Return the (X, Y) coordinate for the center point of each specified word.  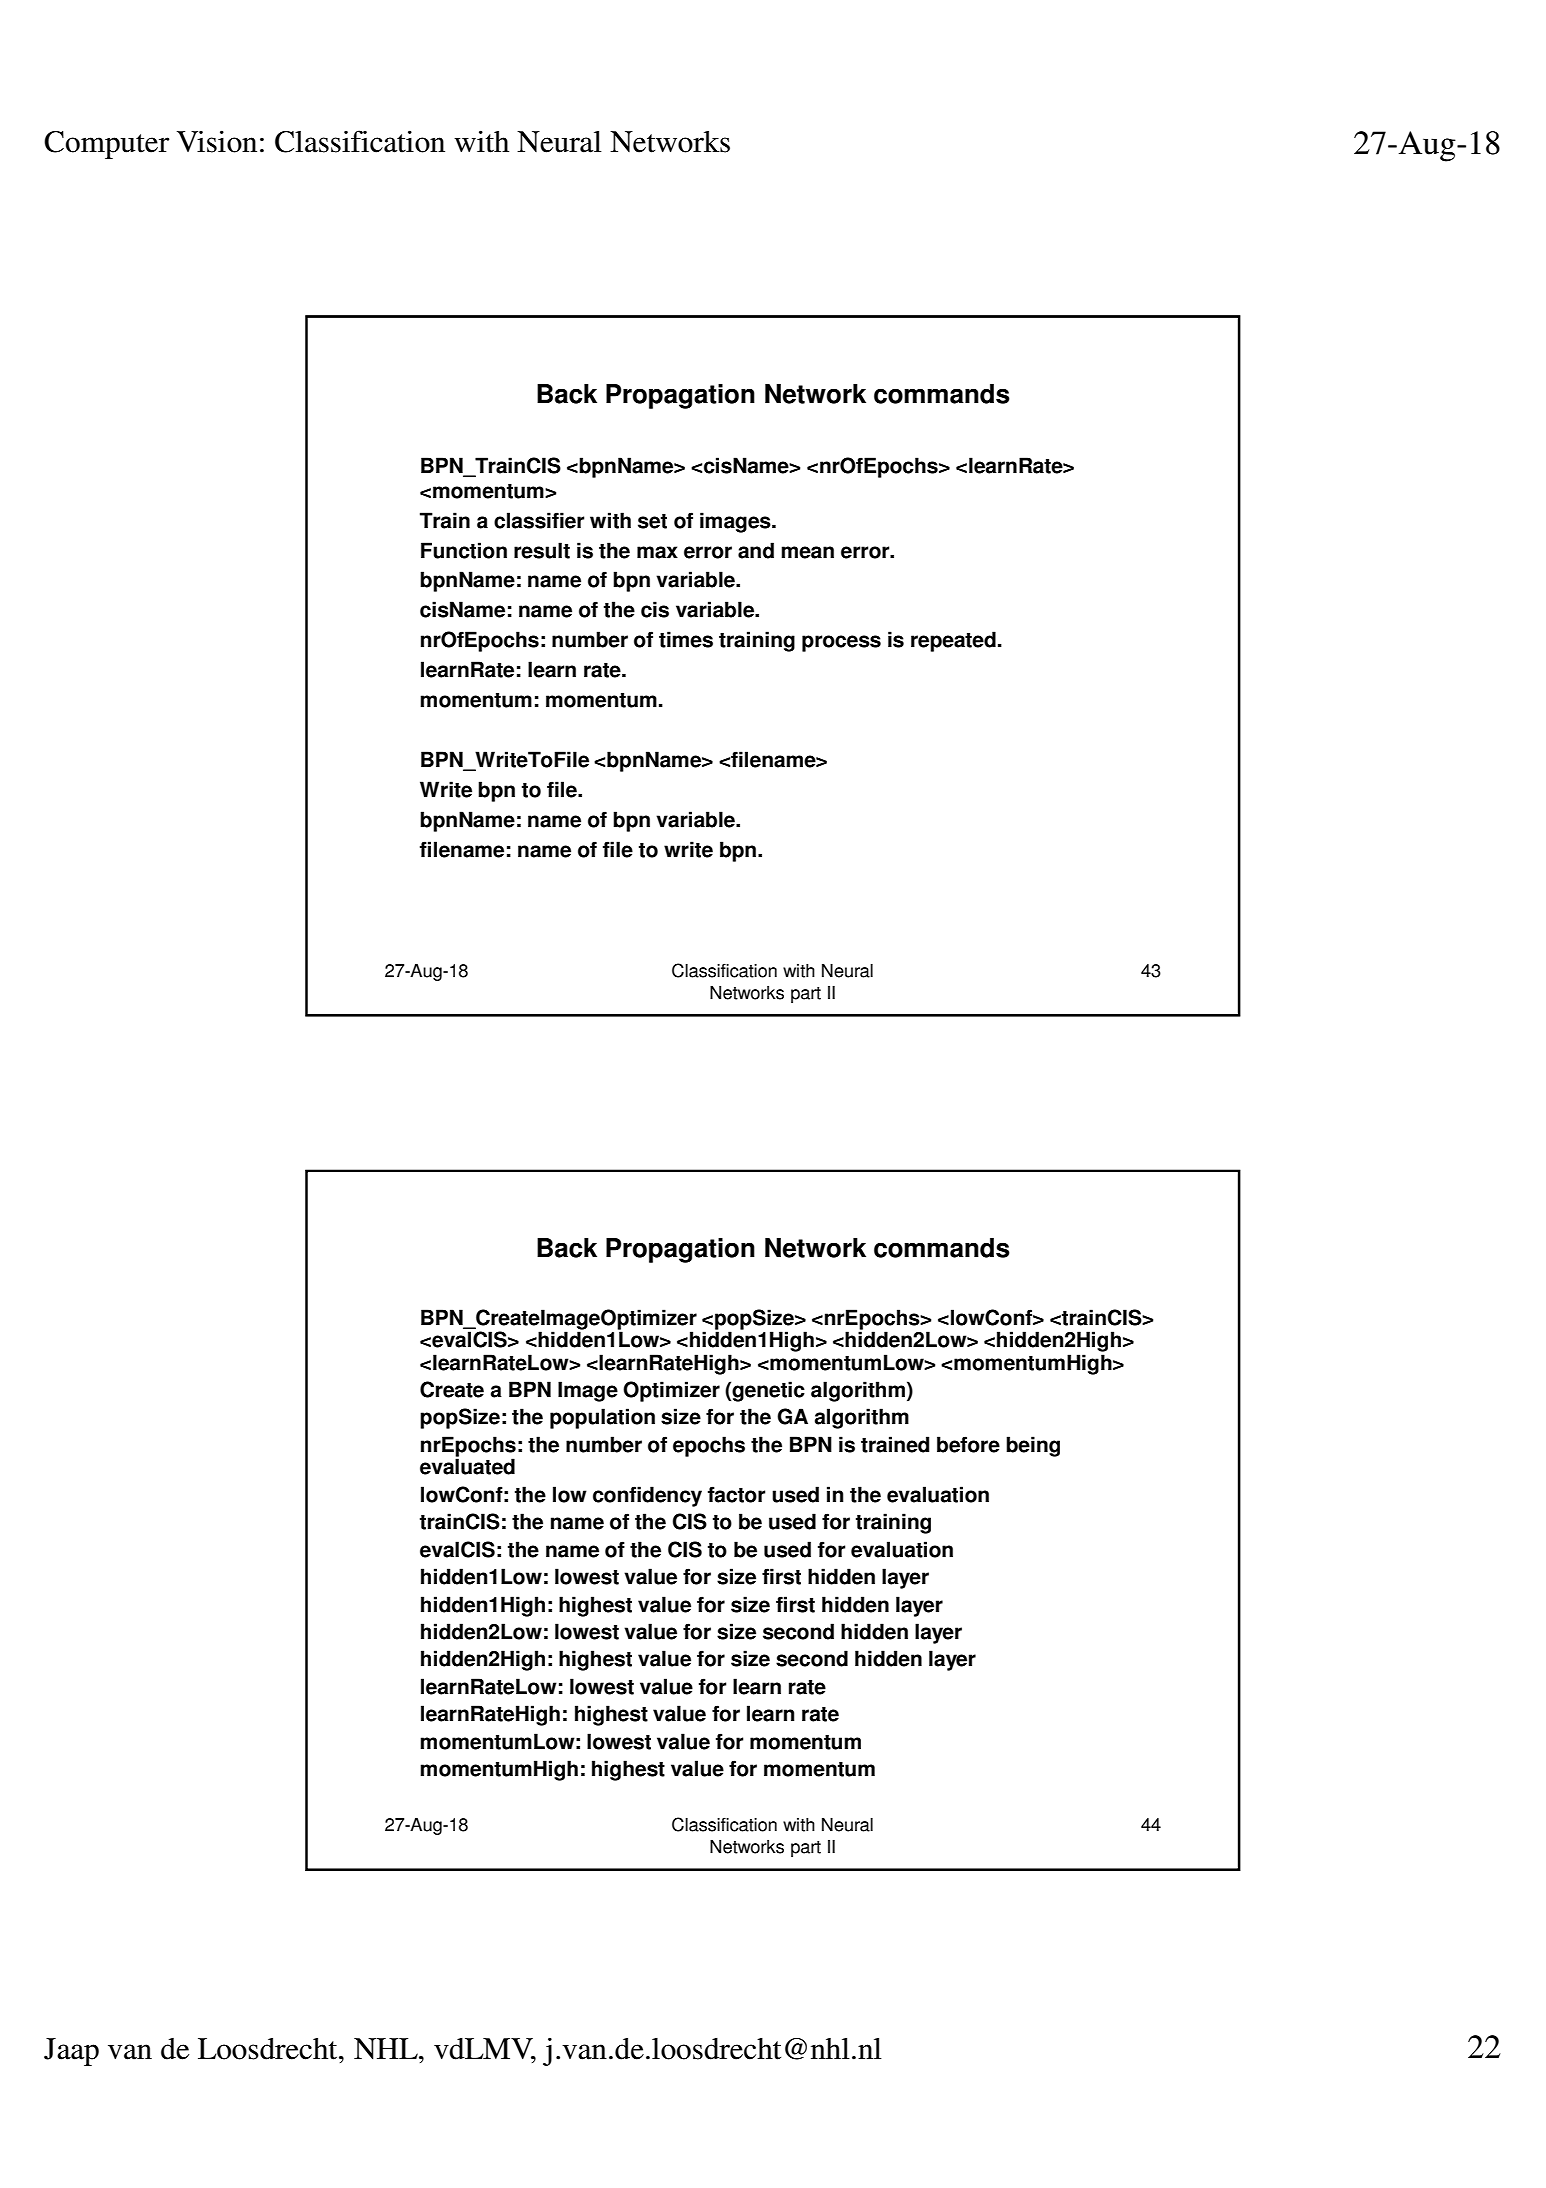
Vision (217, 141)
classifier (539, 520)
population (602, 1418)
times (686, 639)
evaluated (467, 1466)
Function (464, 550)
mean (807, 552)
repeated (953, 641)
